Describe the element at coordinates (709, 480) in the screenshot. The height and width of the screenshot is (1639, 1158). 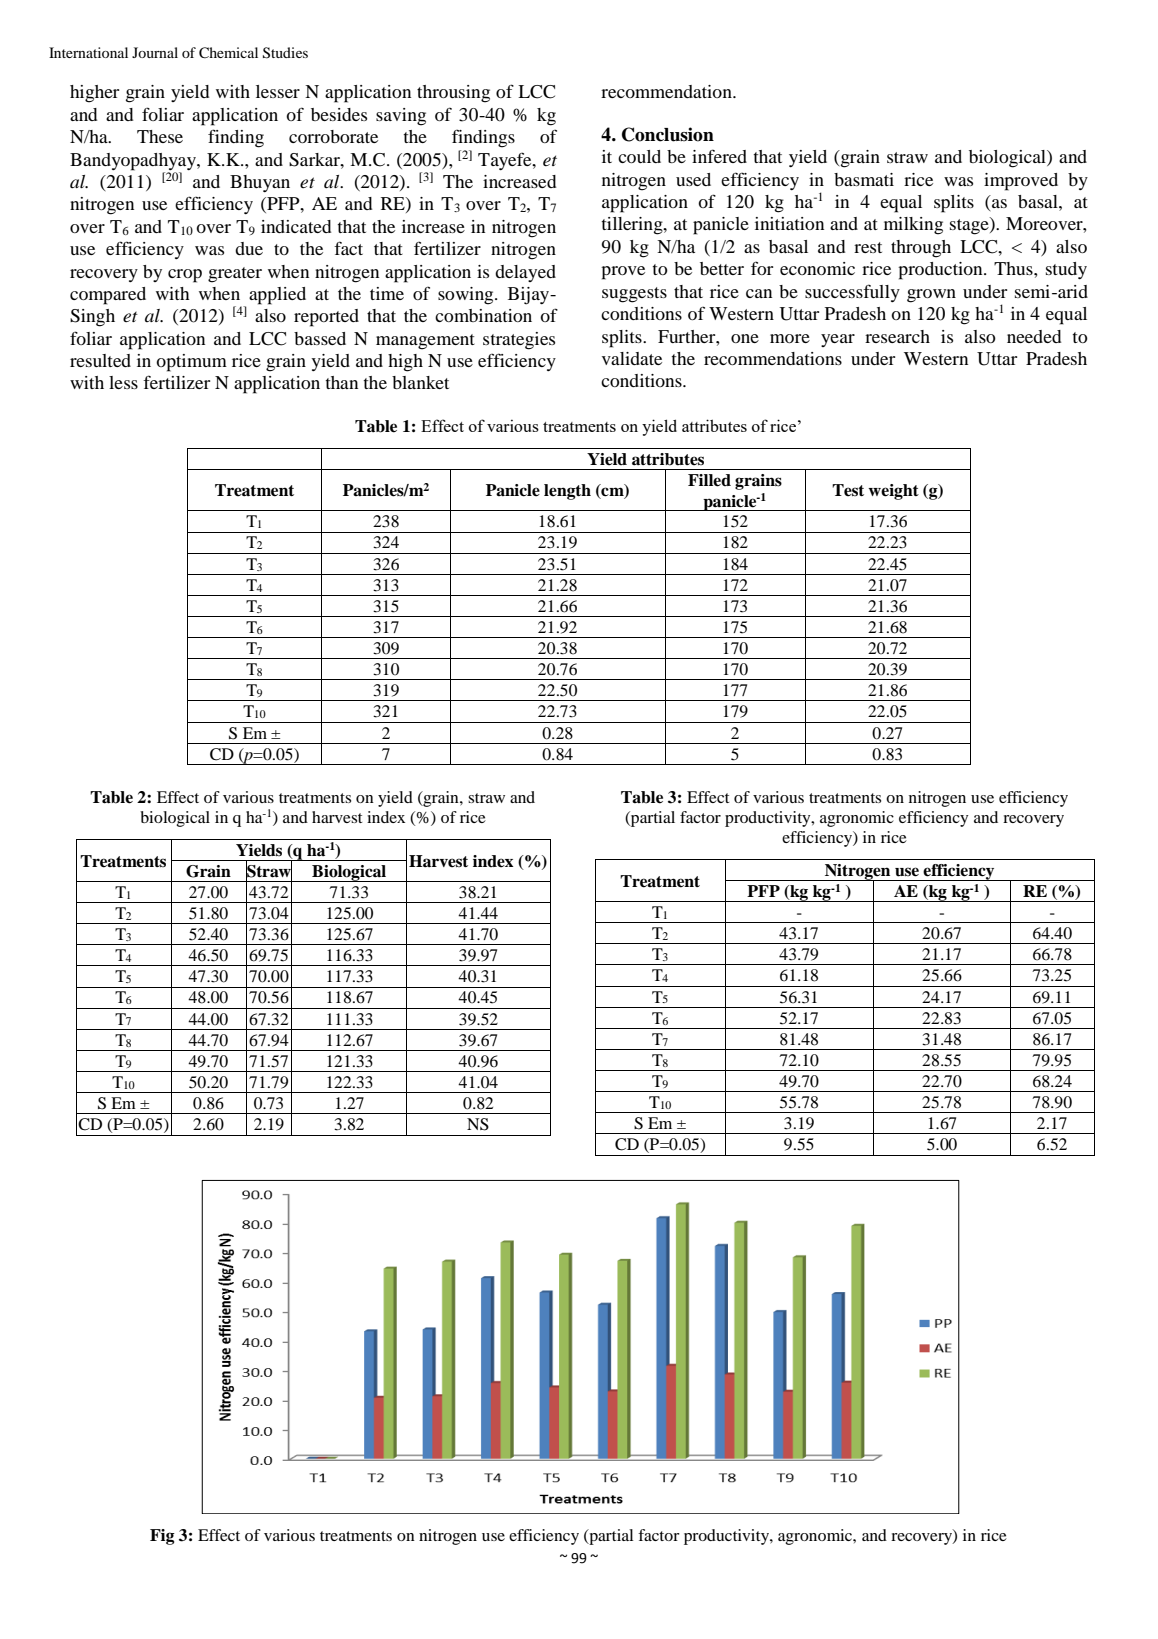
I see `Filled` at that location.
